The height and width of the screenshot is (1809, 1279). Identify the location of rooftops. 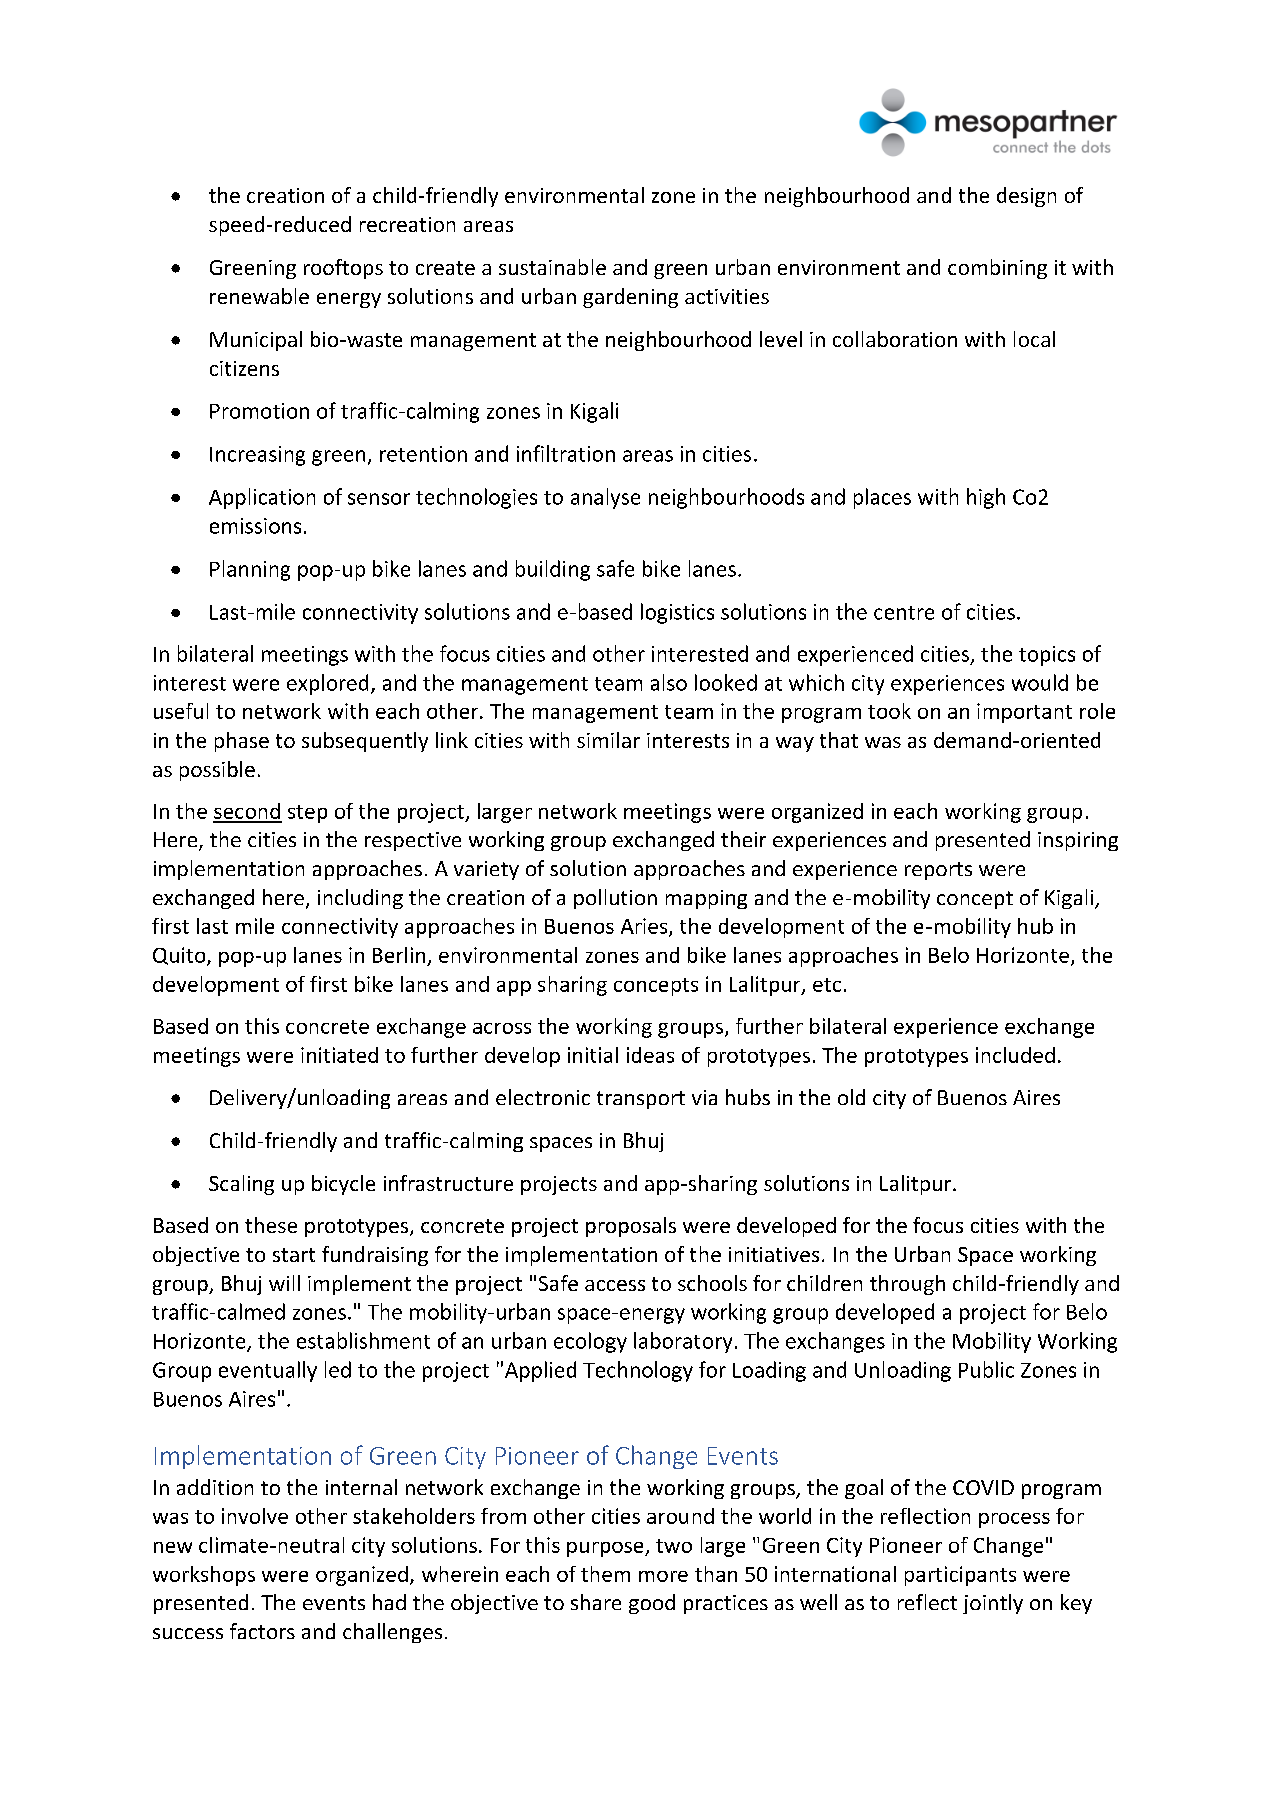
(343, 269).
